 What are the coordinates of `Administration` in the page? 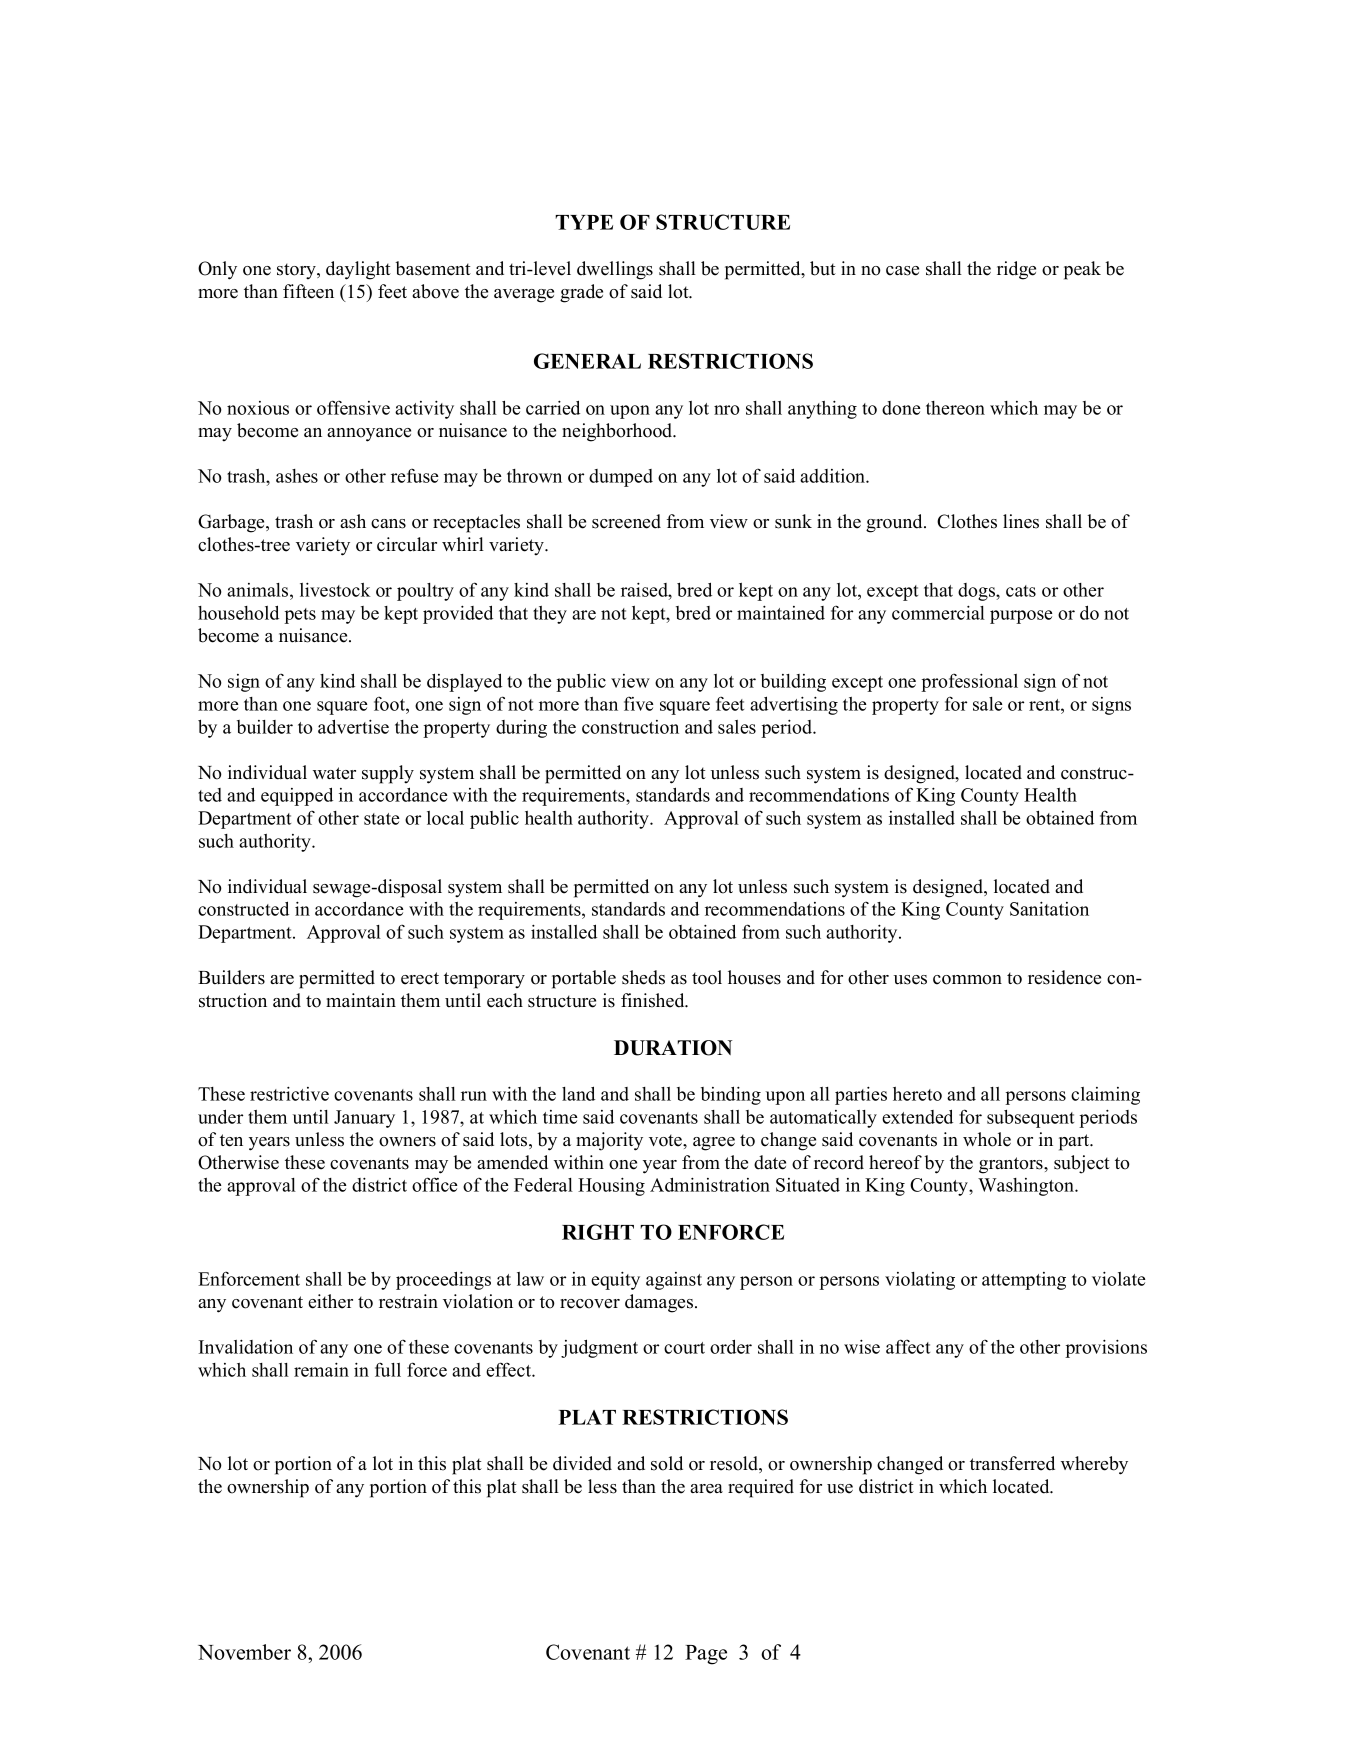 It's located at (710, 1184).
